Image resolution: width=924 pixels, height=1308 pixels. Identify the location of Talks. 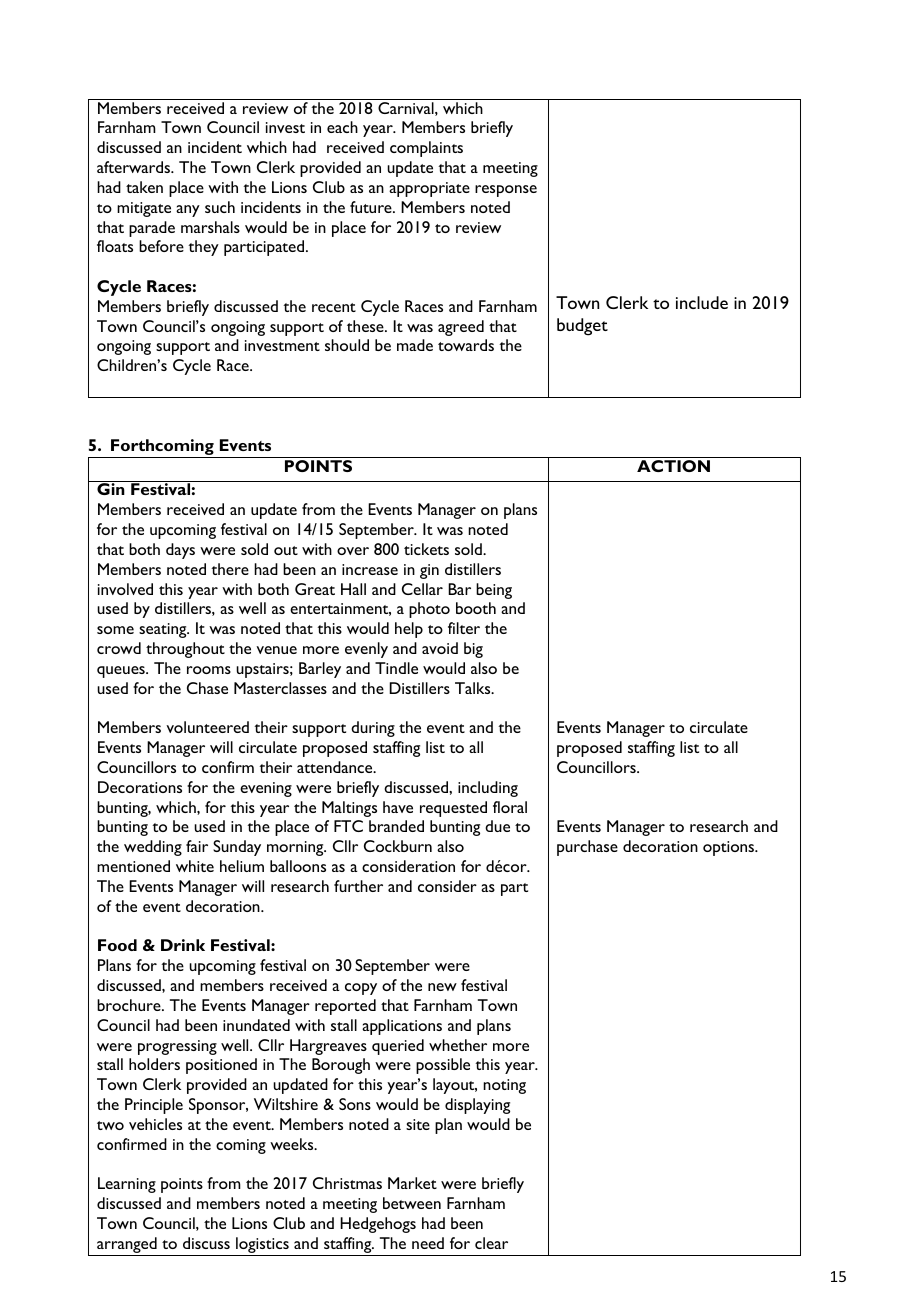
(474, 688).
